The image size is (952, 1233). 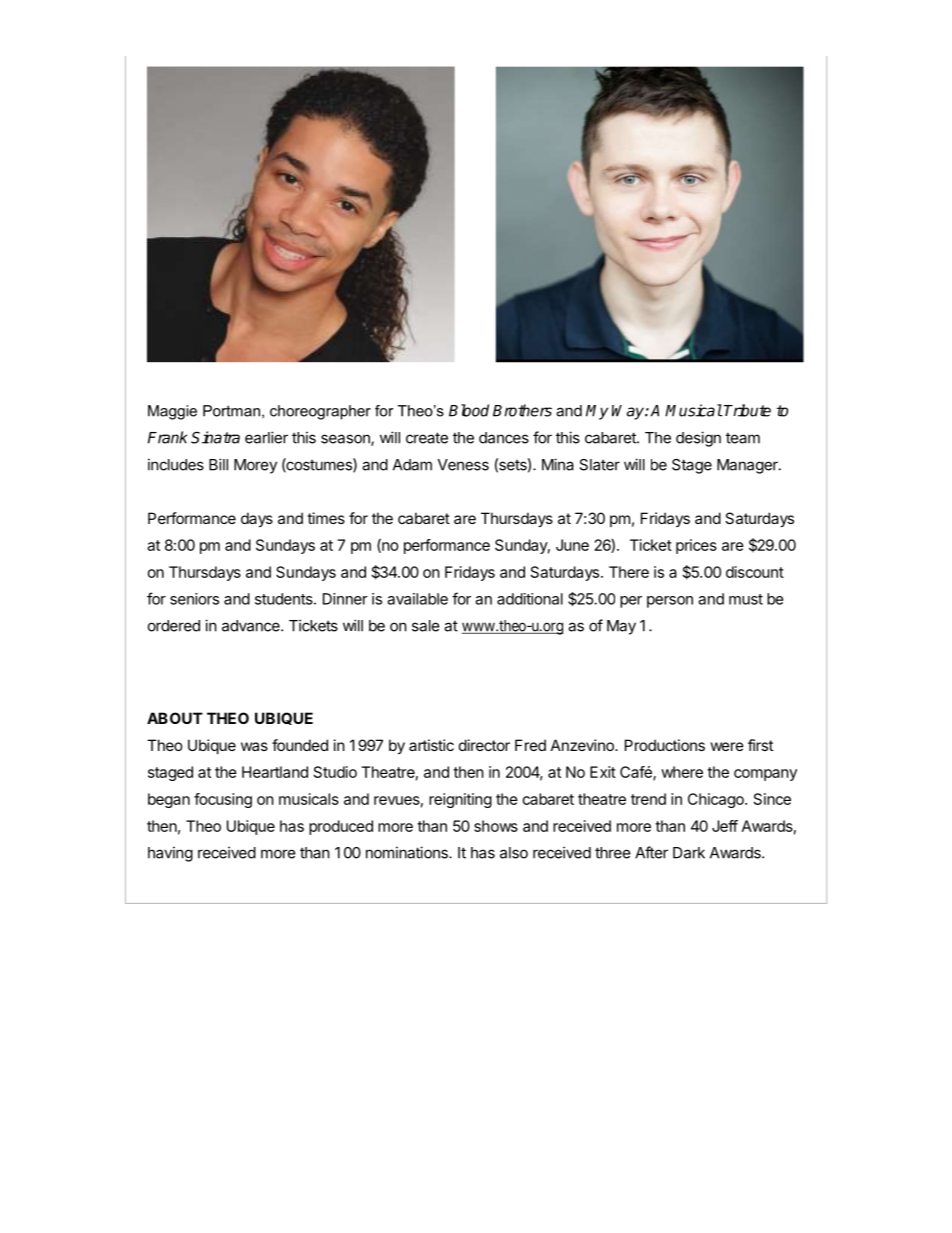 I want to click on times, so click(x=326, y=518).
